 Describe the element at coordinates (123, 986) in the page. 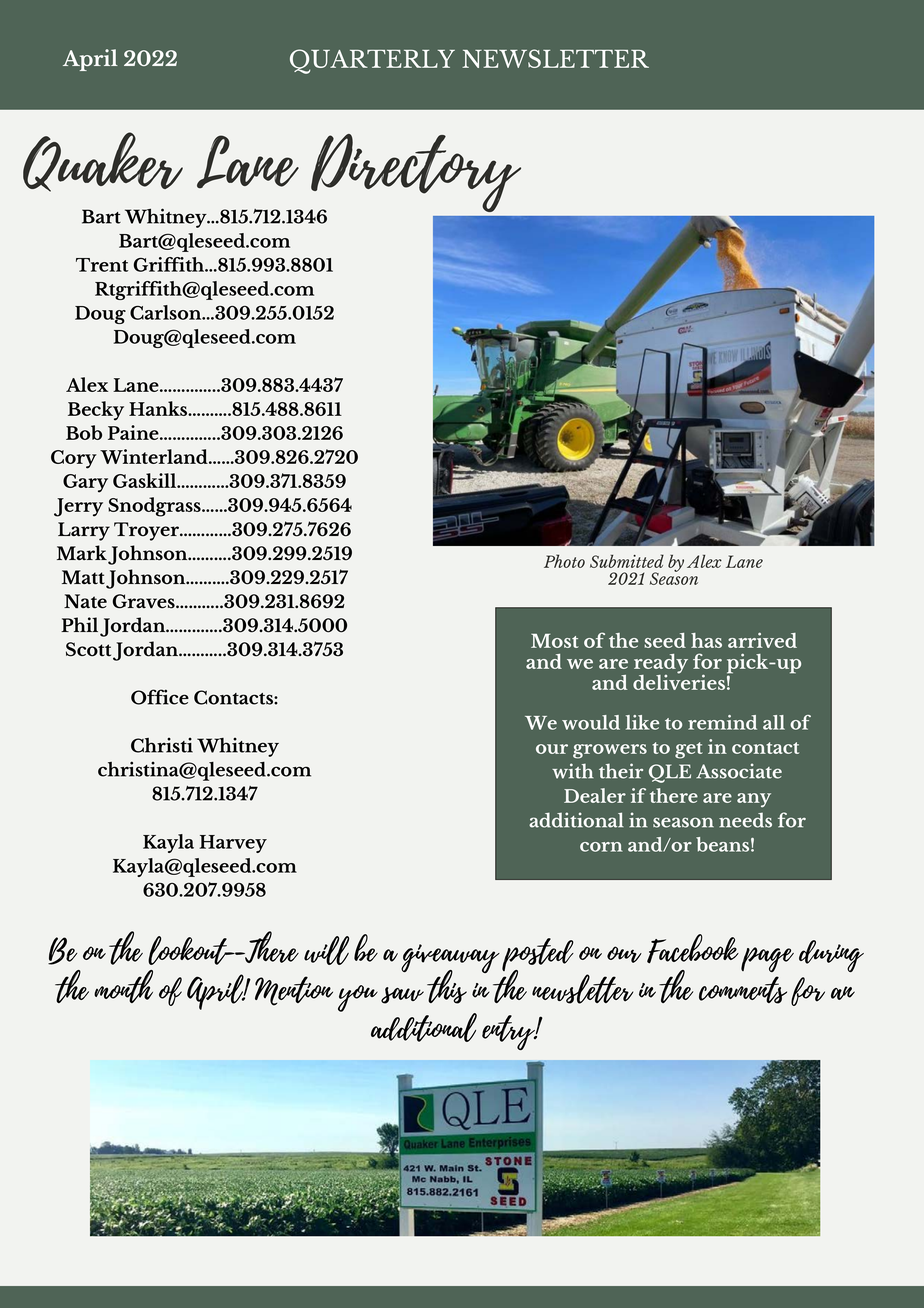

I see `month` at that location.
